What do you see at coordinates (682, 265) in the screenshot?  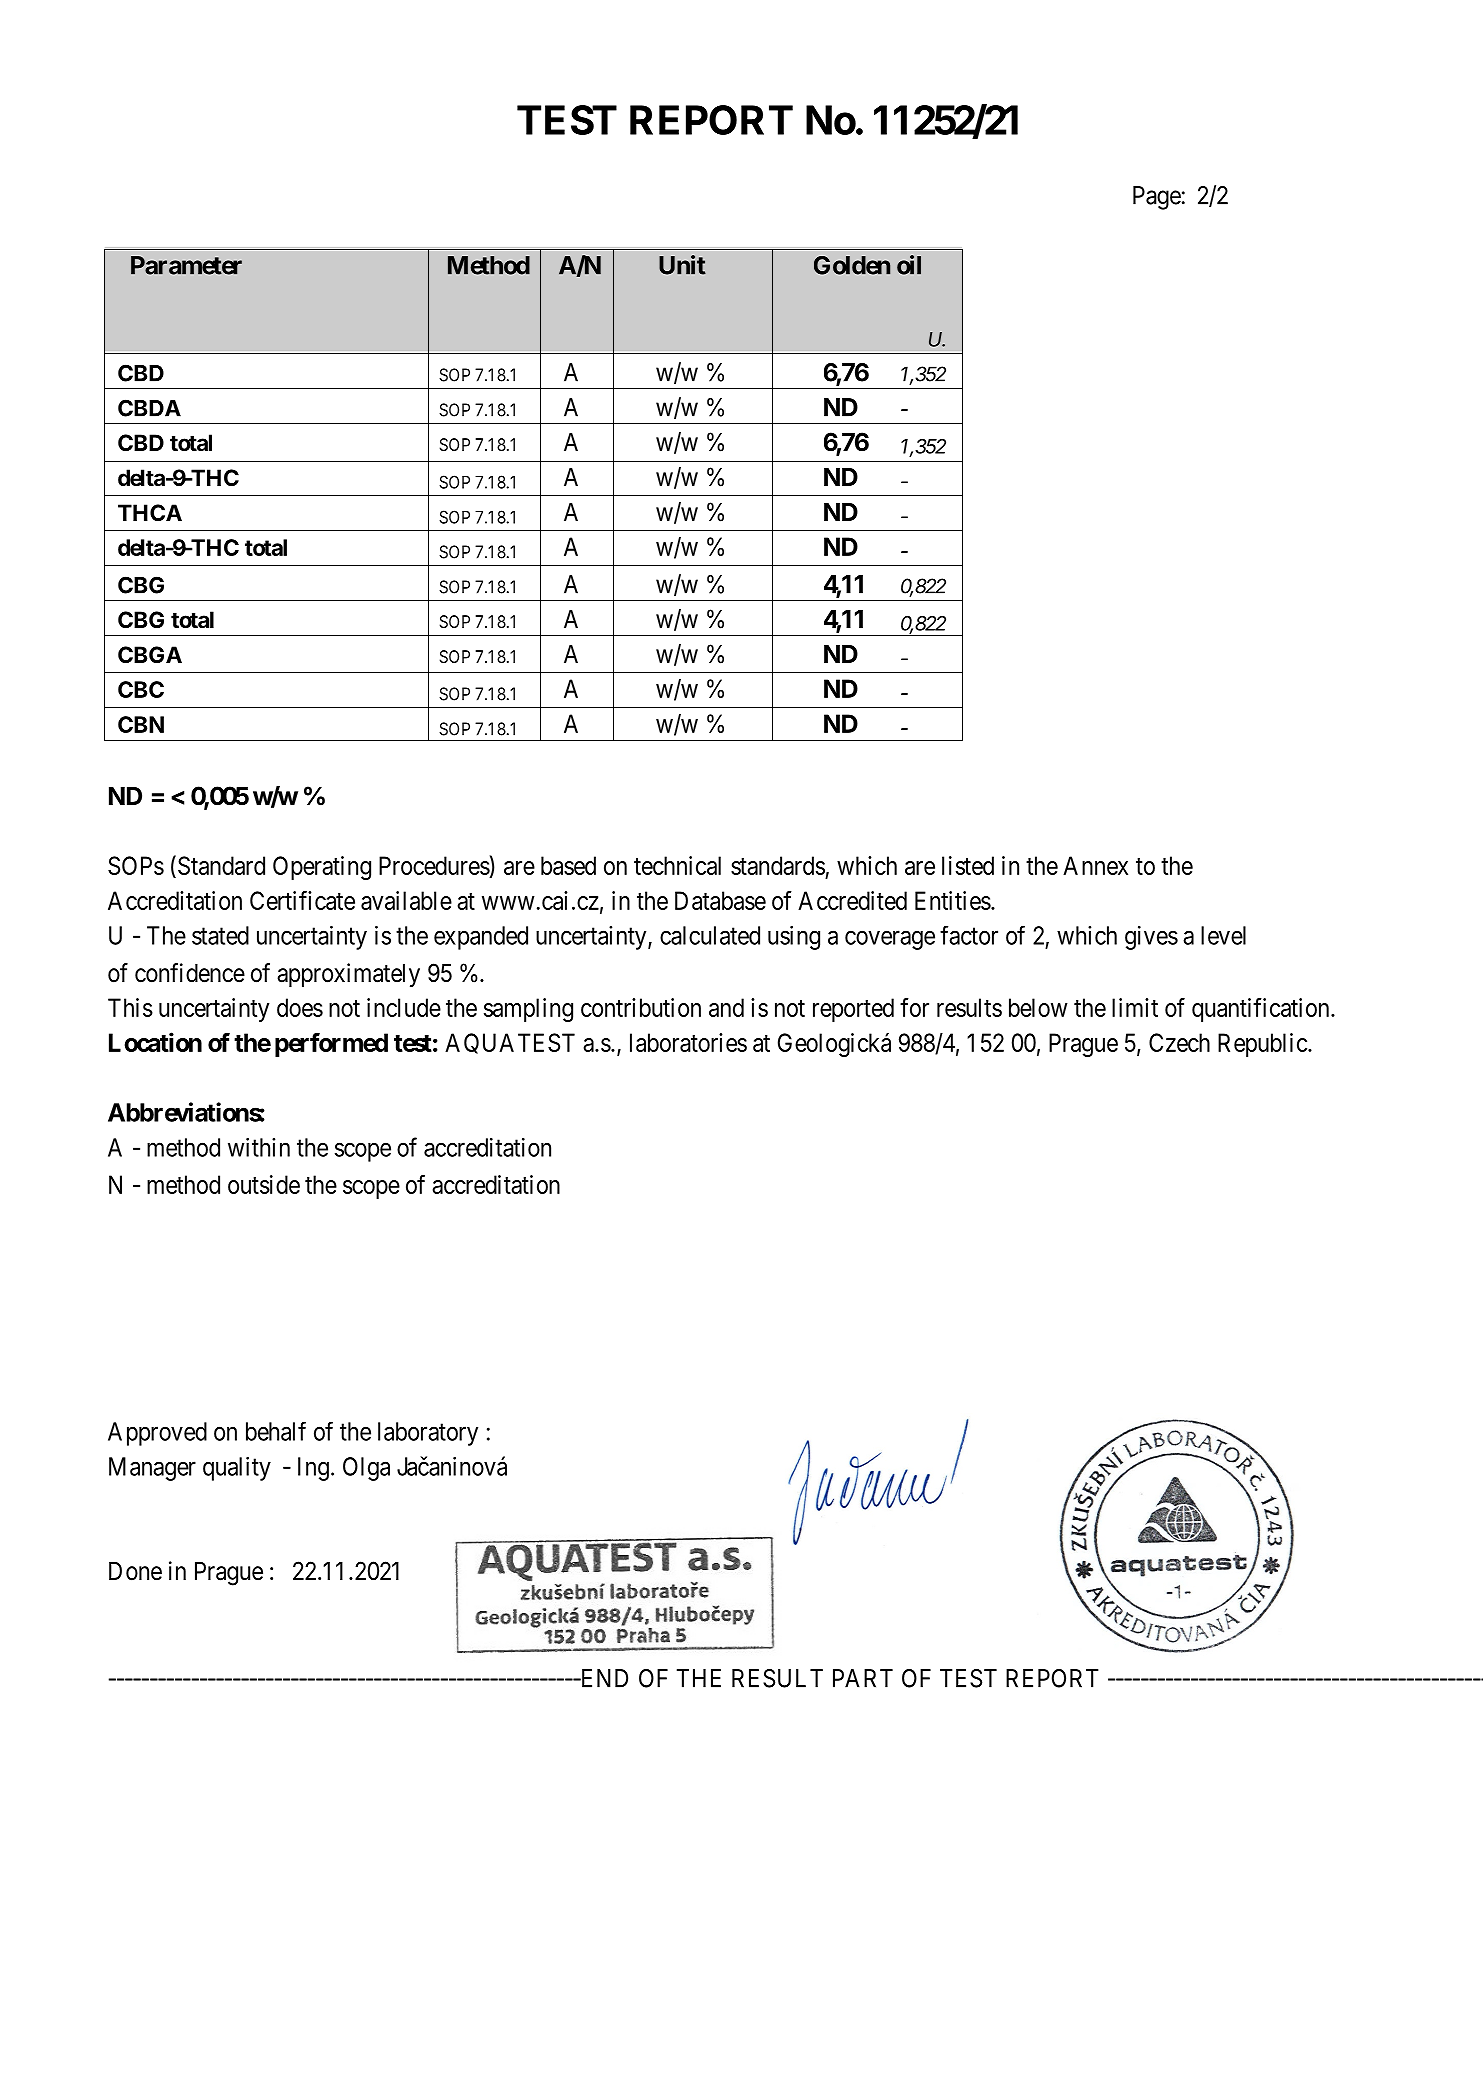 I see `Unit` at bounding box center [682, 265].
